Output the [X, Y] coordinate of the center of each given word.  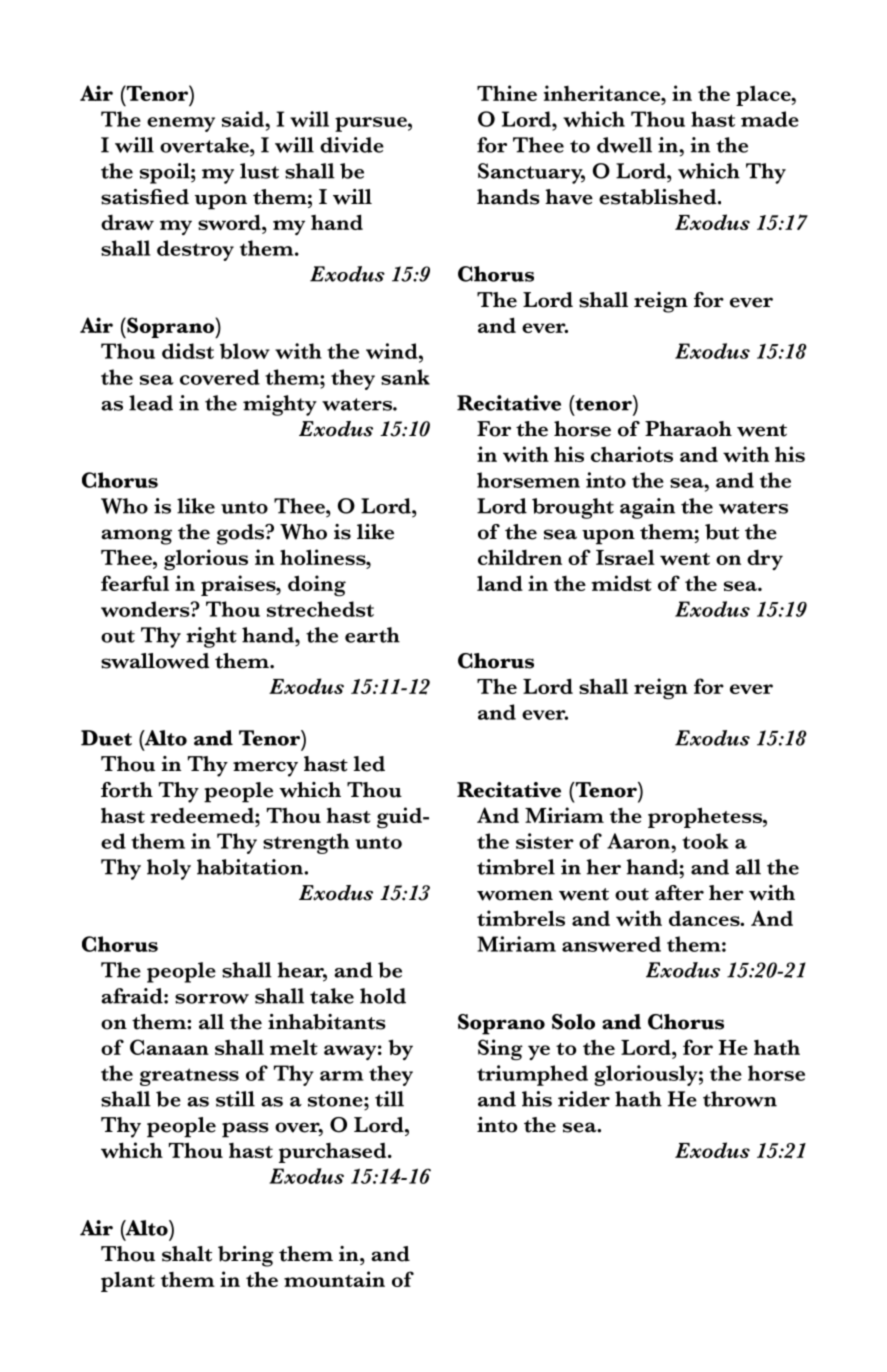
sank [405, 377]
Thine [507, 93]
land [500, 583]
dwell [624, 145]
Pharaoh [688, 429]
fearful [135, 583]
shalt [187, 1254]
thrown [740, 1099]
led [369, 764]
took [705, 841]
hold [383, 996]
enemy [181, 124]
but [722, 532]
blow [245, 351]
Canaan [169, 1047]
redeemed [203, 815]
